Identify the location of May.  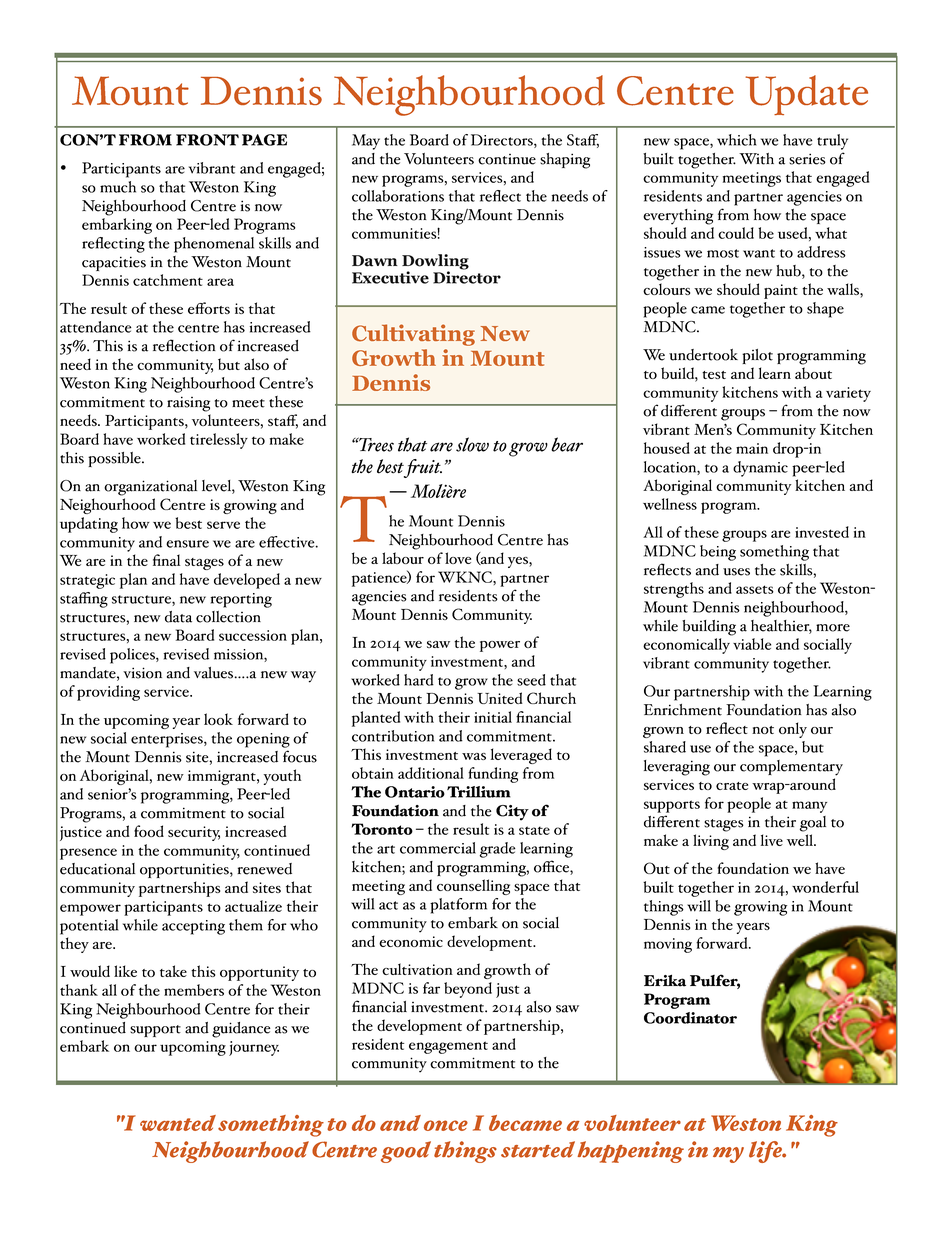
(366, 142).
